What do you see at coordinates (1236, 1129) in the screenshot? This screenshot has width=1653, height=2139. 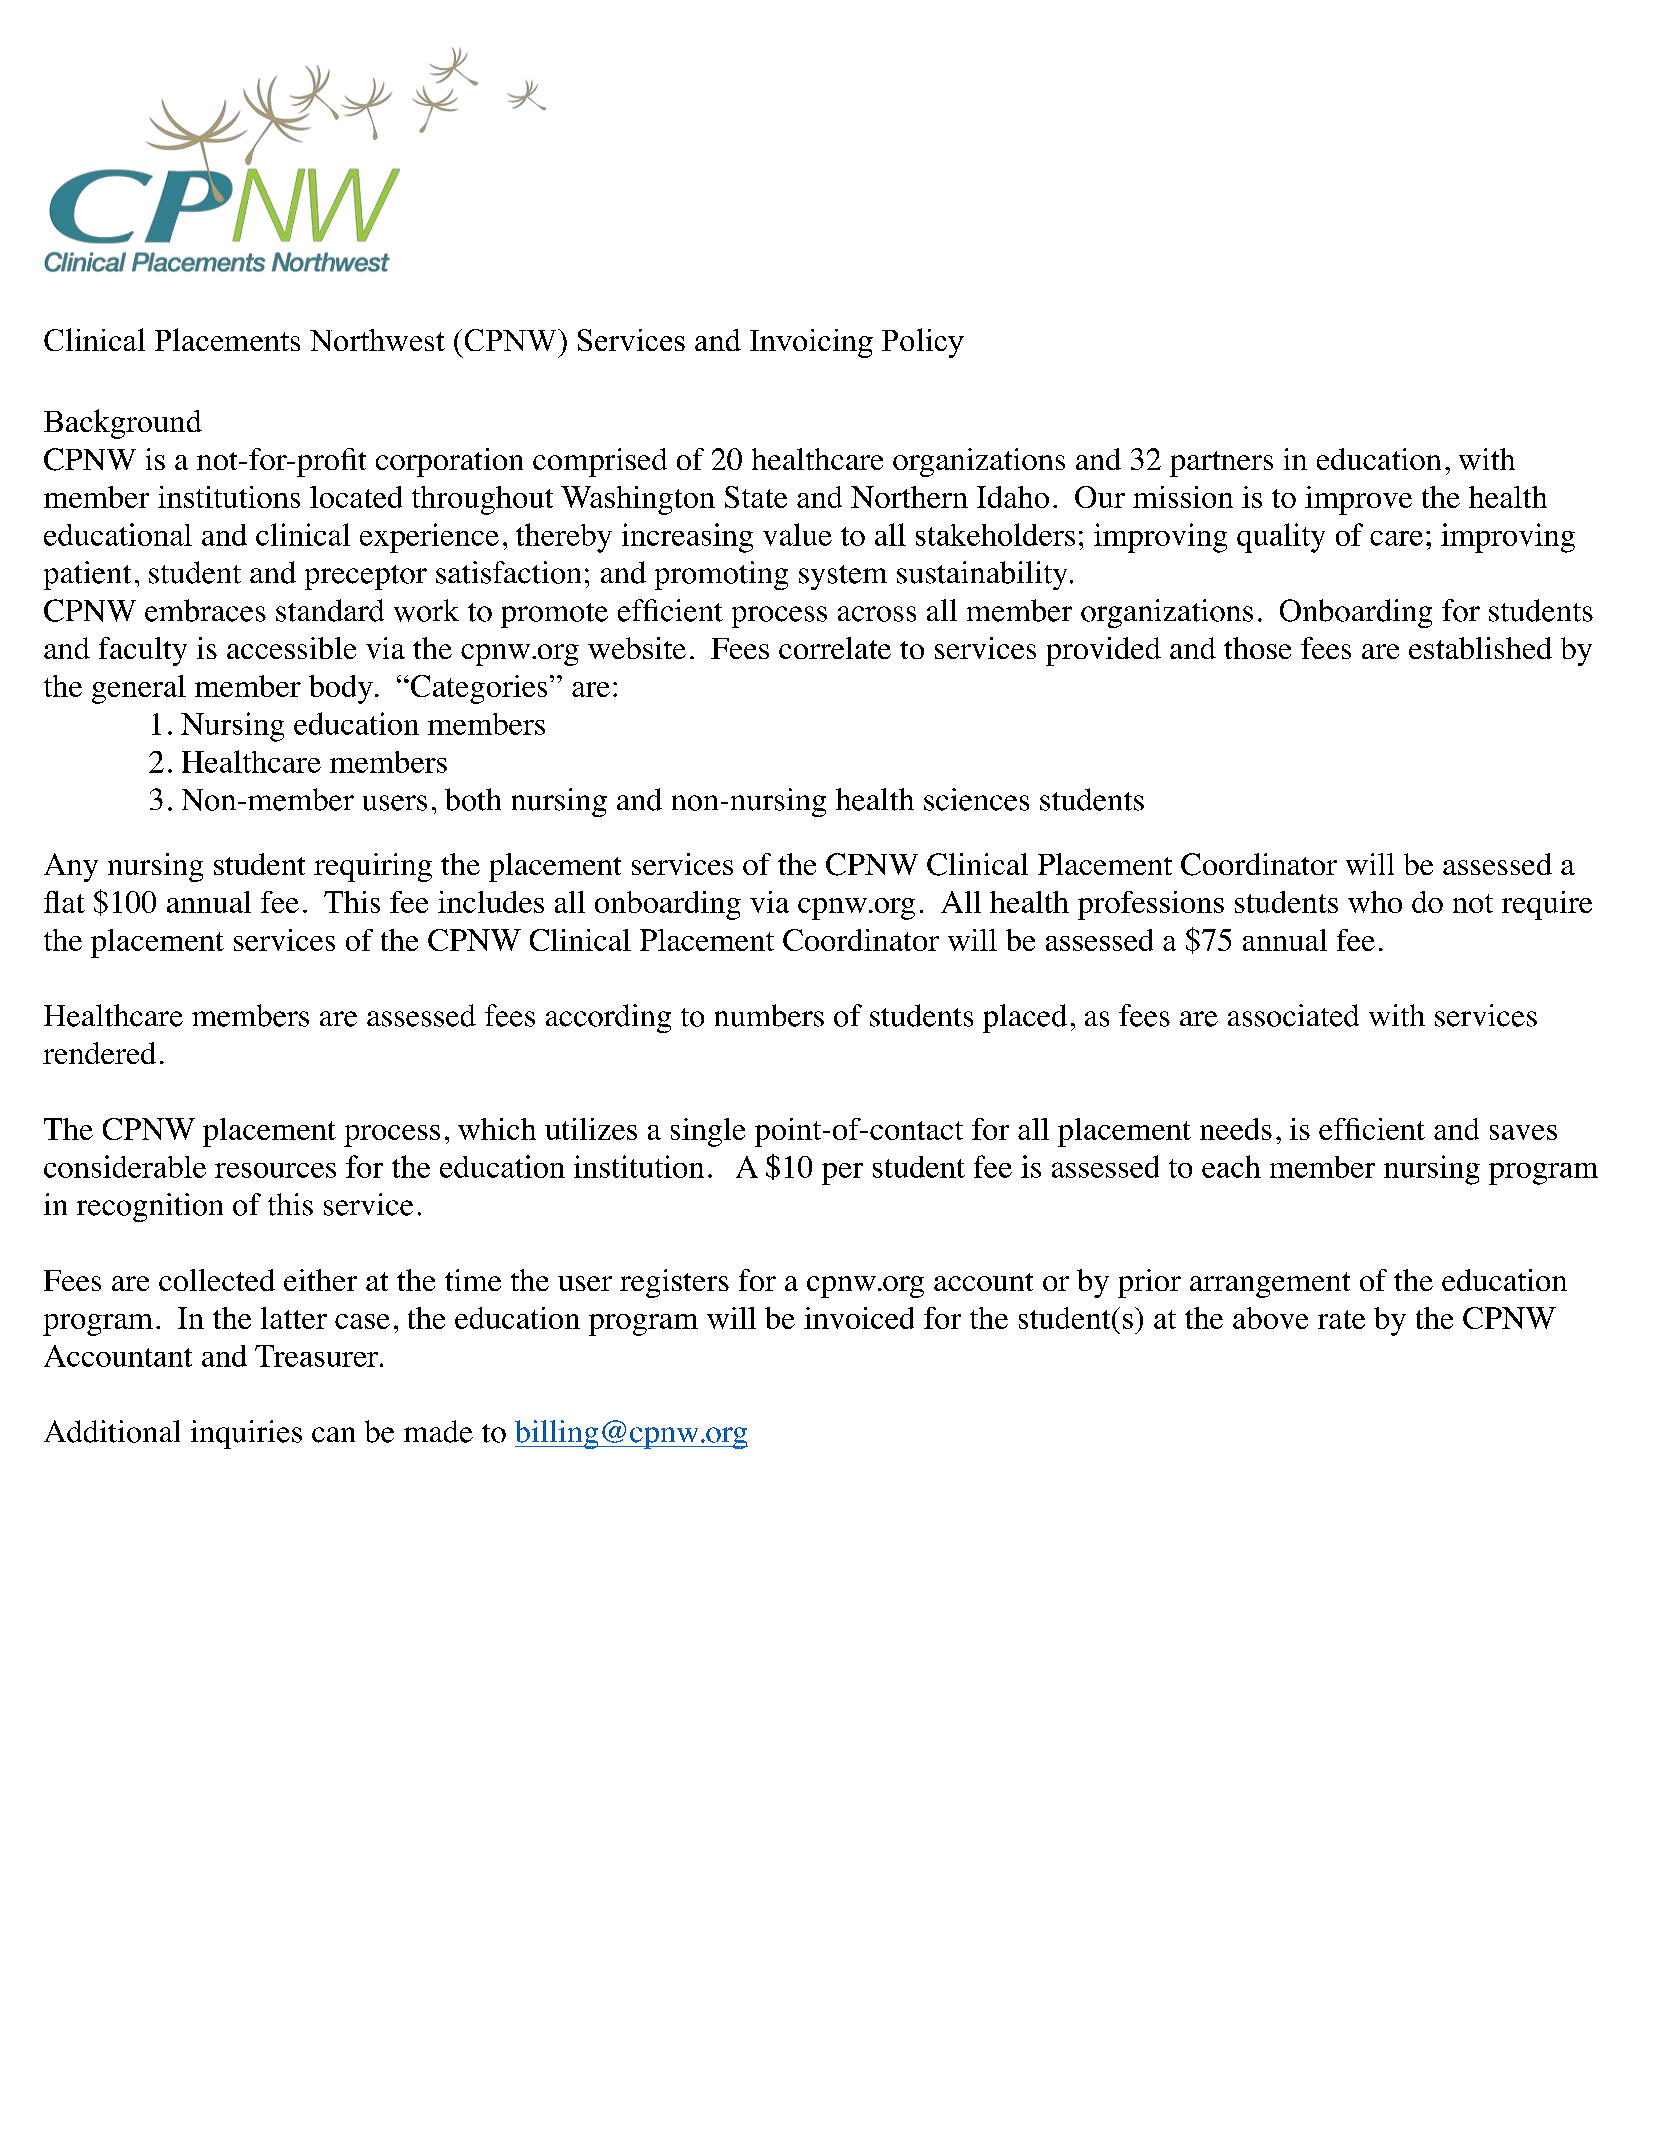 I see `needs` at bounding box center [1236, 1129].
